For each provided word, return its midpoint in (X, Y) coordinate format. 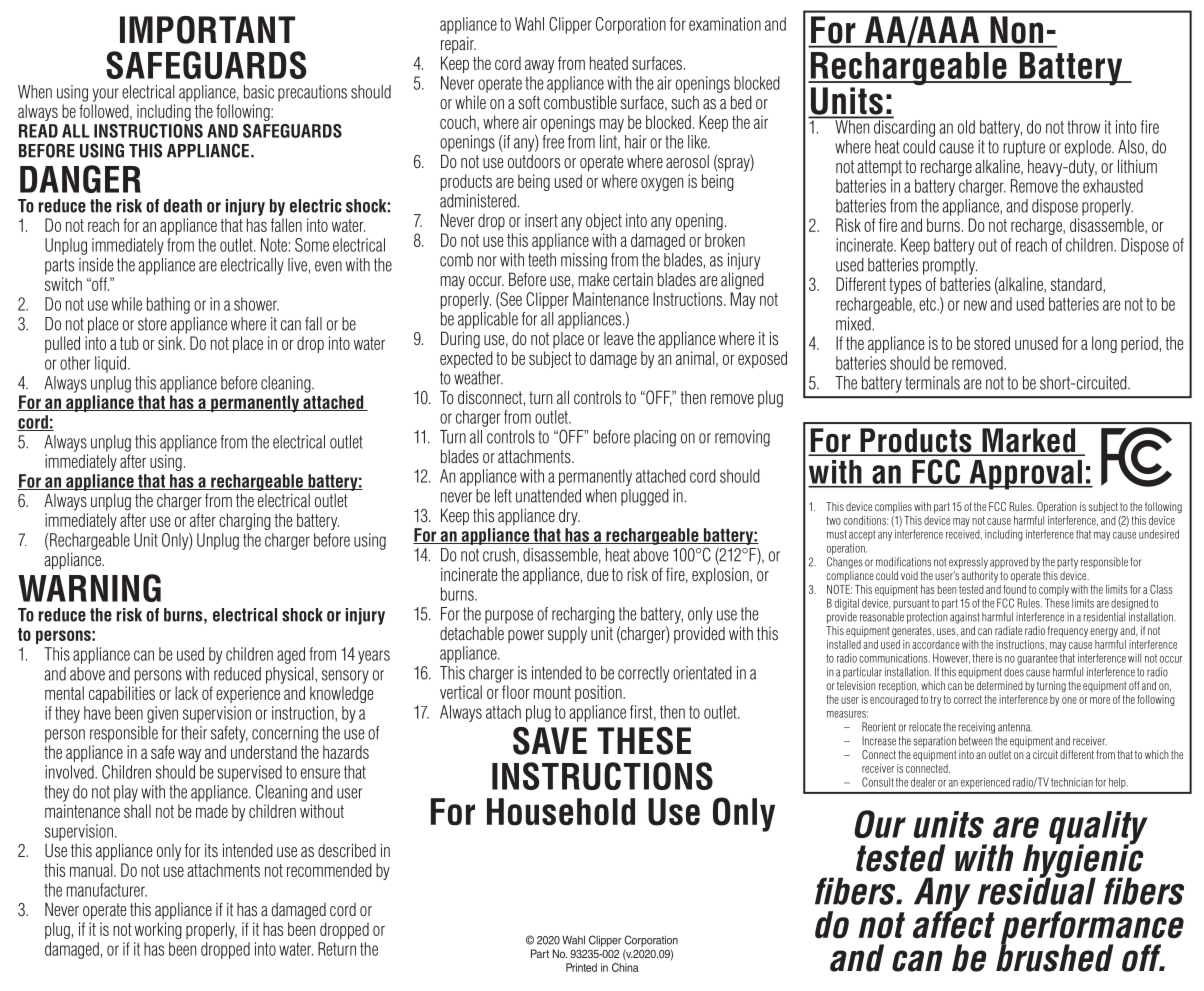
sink (171, 343)
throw (1084, 127)
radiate (1008, 630)
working (158, 930)
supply (567, 635)
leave (619, 338)
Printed (581, 967)
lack (186, 693)
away (539, 66)
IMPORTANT (207, 30)
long (1104, 344)
